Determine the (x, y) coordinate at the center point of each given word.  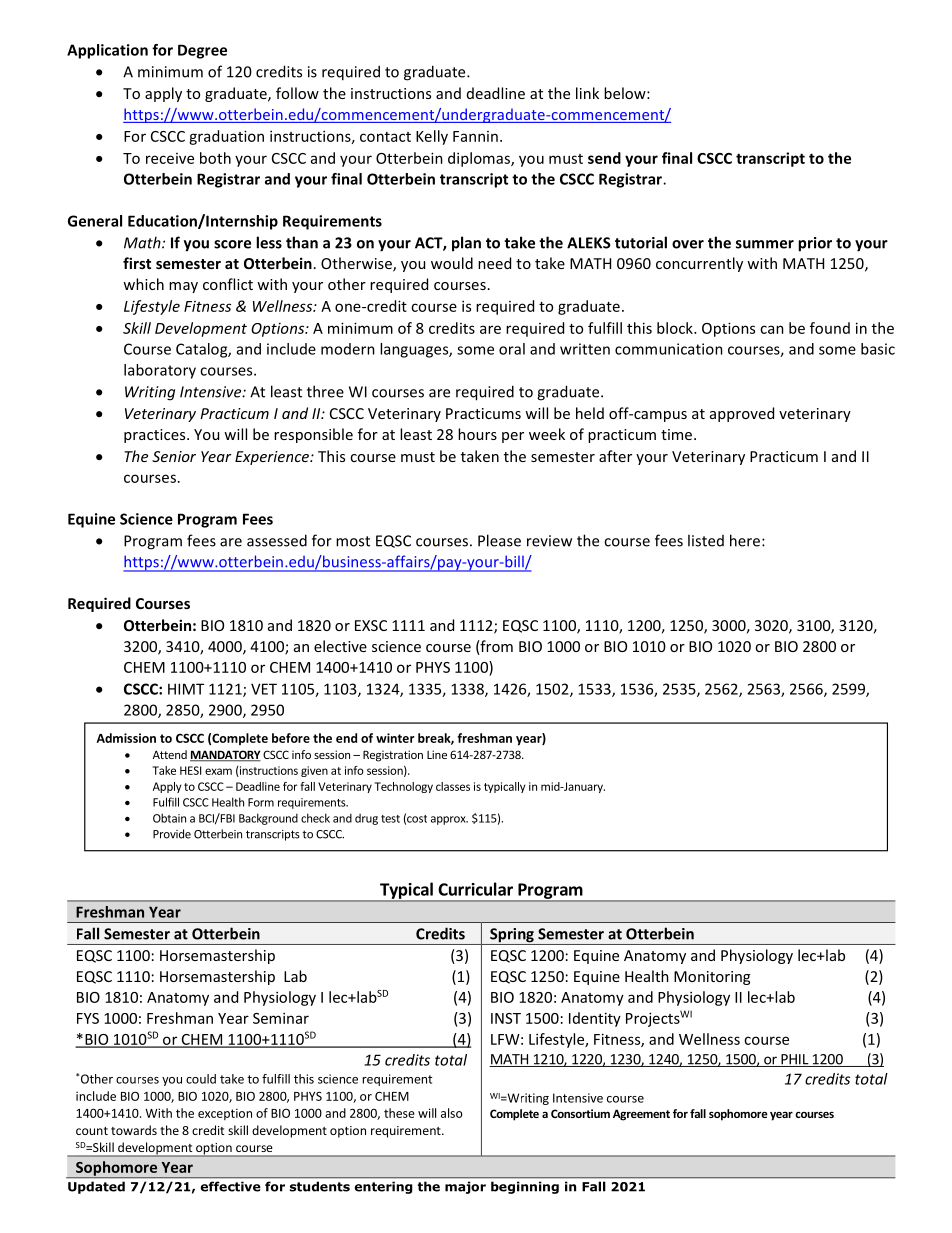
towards (134, 1130)
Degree (202, 51)
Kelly (432, 137)
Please (499, 540)
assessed (277, 540)
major (465, 1188)
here (746, 540)
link (587, 93)
